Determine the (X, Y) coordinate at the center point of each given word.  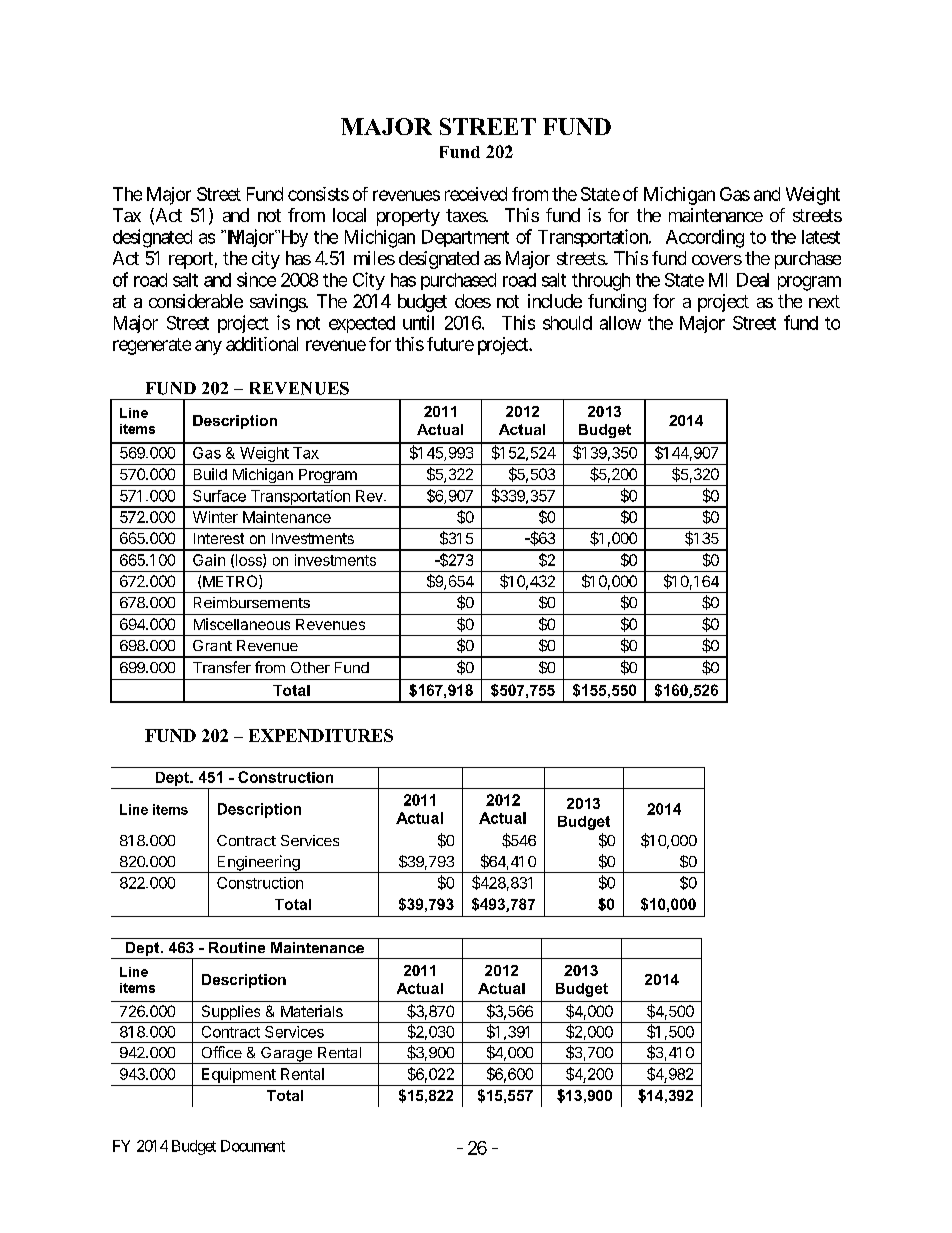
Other (310, 667)
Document (253, 1146)
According (705, 238)
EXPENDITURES (321, 735)
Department (465, 238)
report (191, 260)
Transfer (222, 667)
